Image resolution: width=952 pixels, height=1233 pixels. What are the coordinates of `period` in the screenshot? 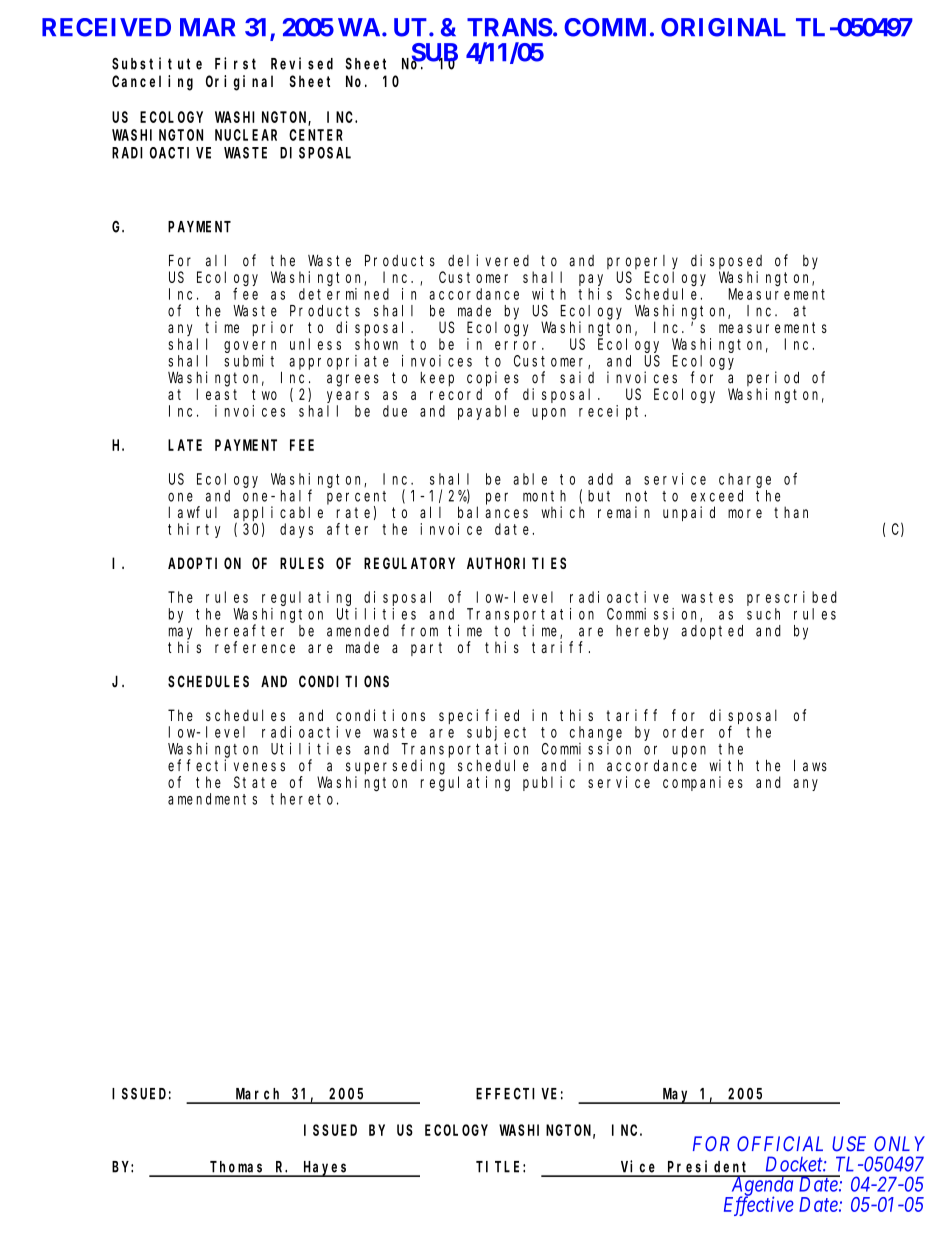 It's located at (773, 378).
